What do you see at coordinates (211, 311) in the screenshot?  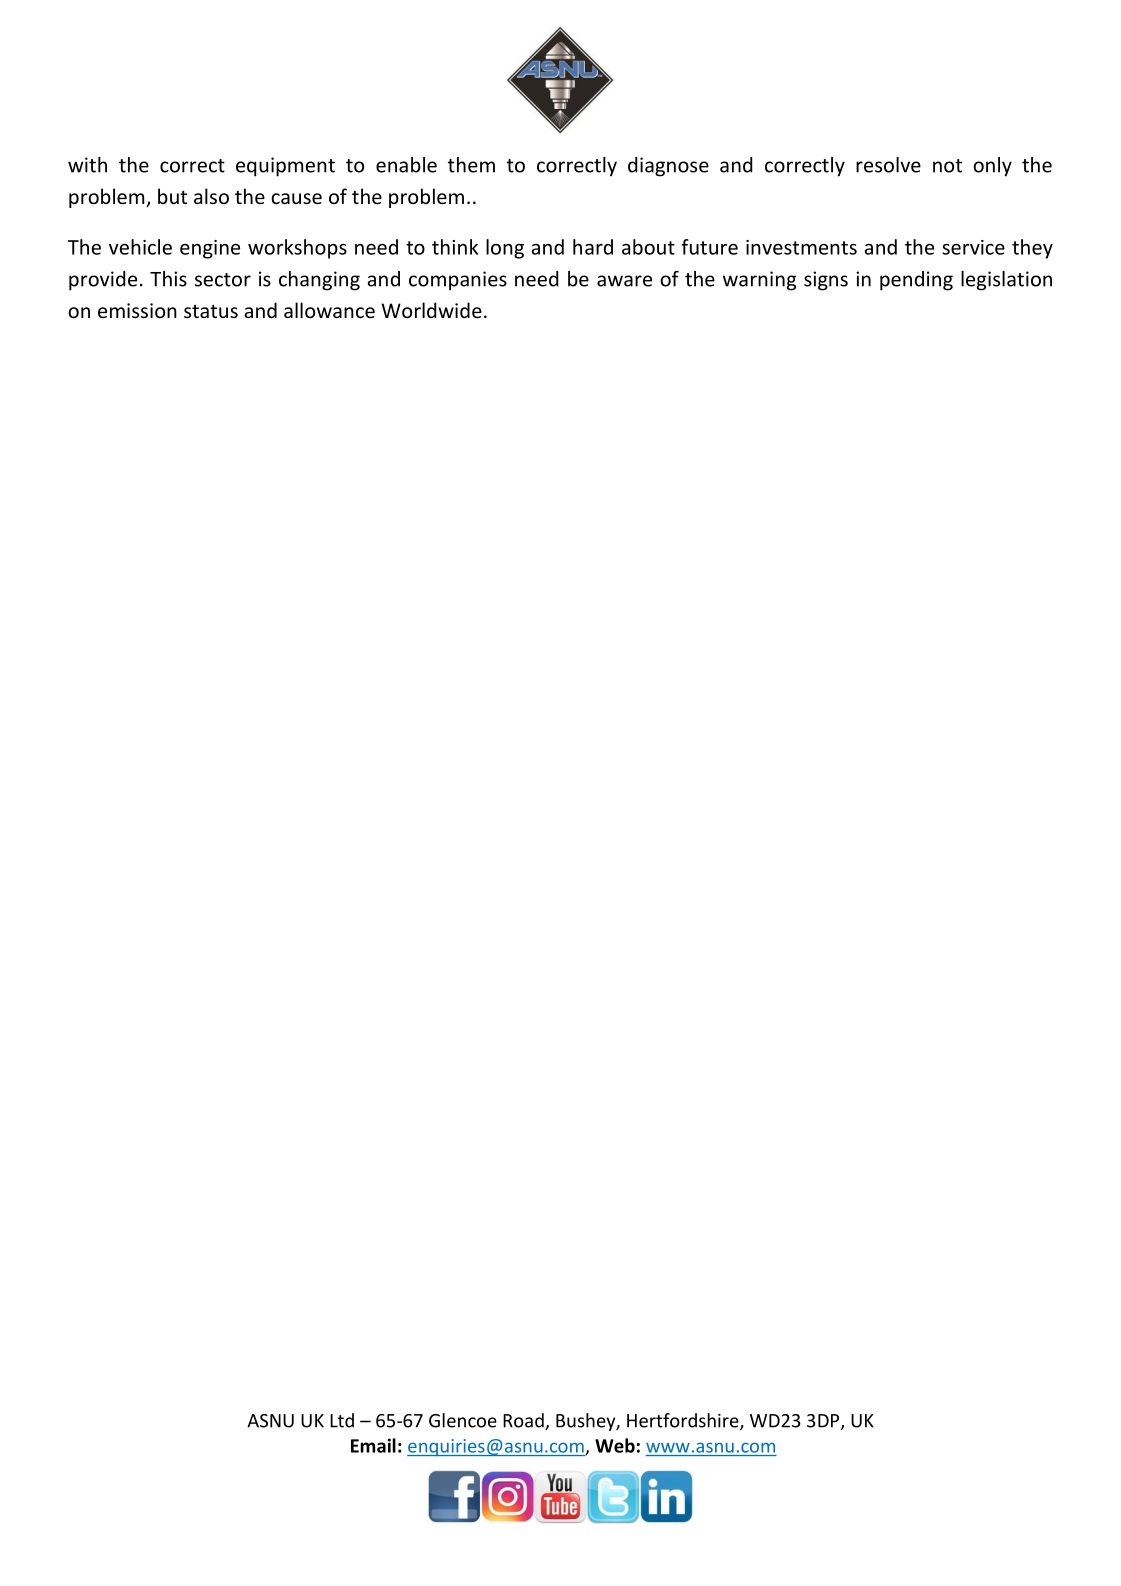 I see `status` at bounding box center [211, 311].
